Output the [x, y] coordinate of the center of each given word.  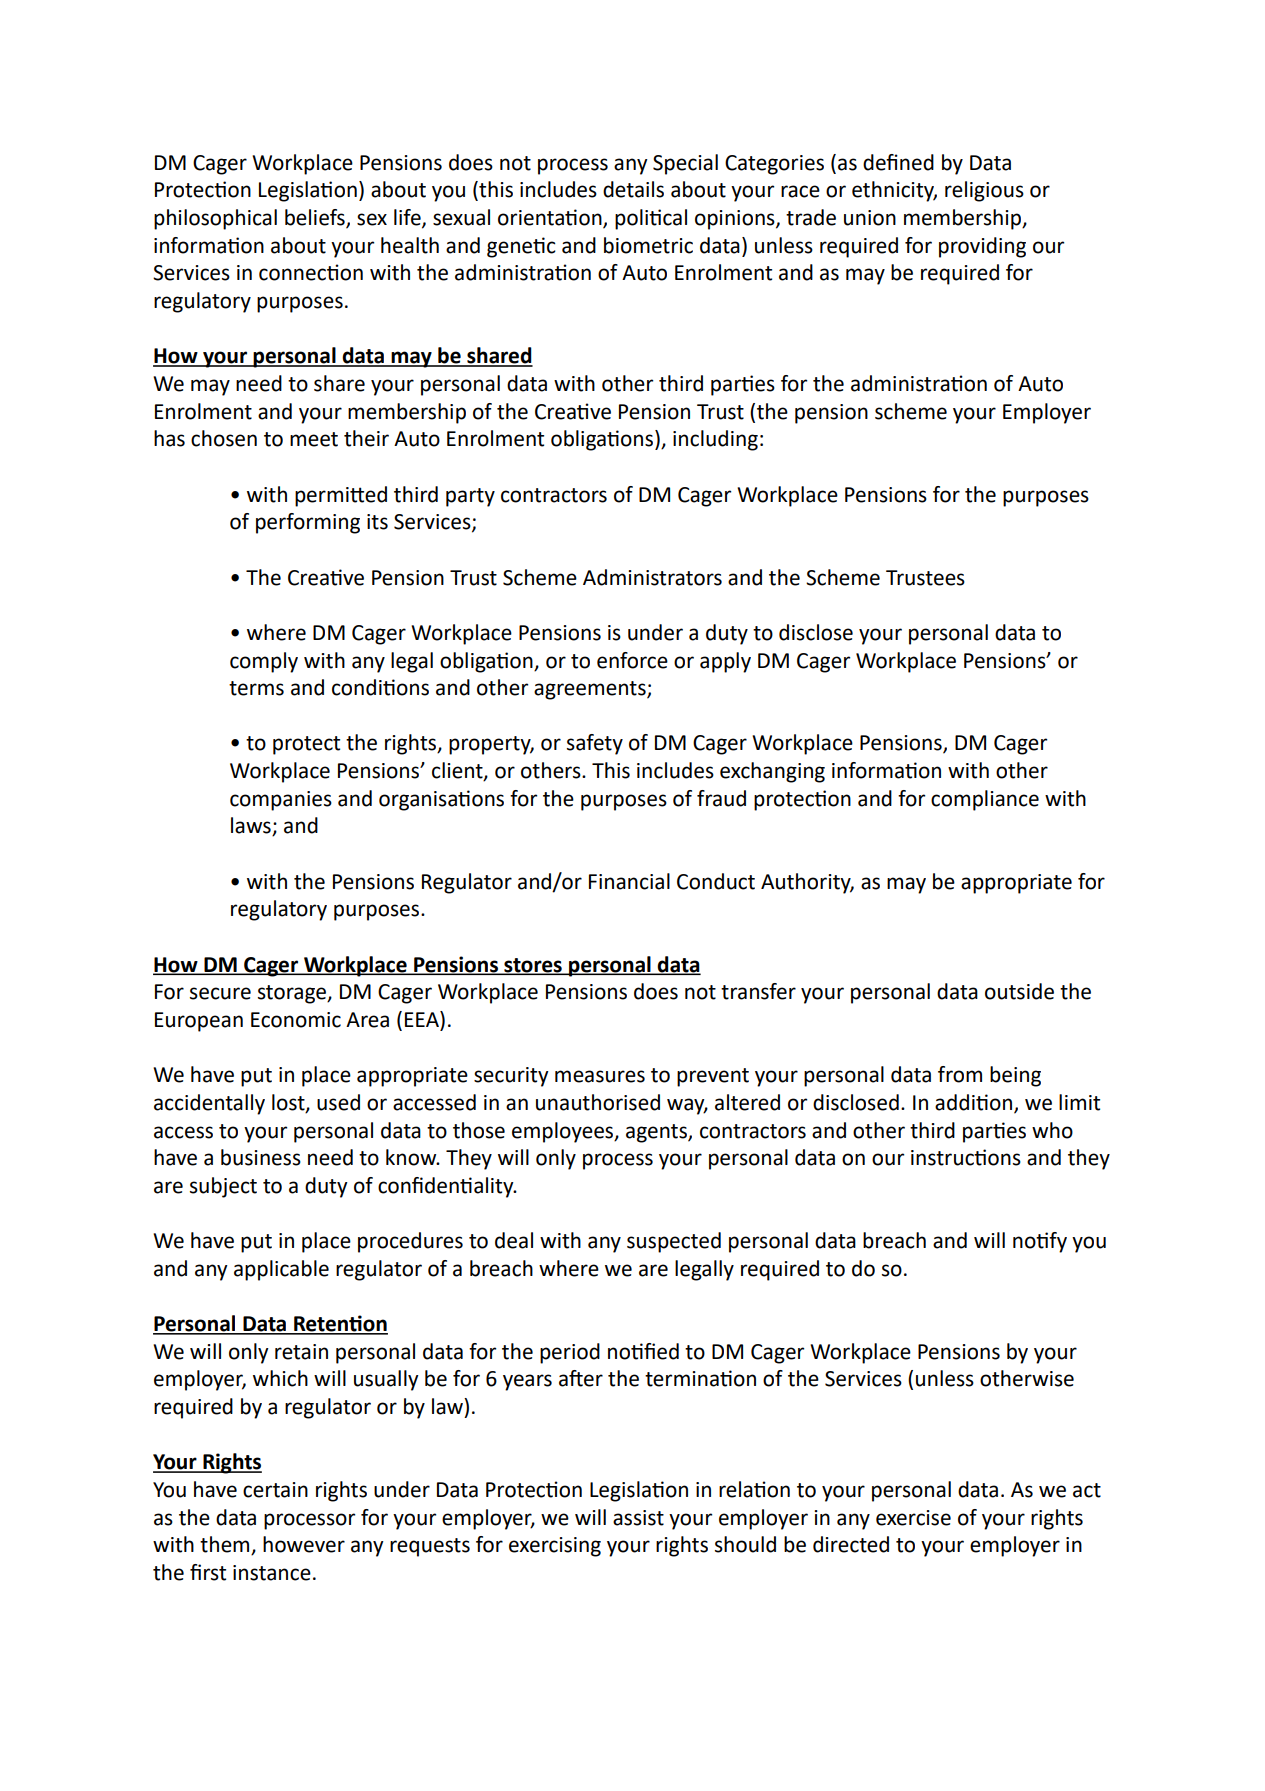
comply [264, 662]
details [633, 189]
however [304, 1544]
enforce [632, 660]
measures [600, 1076]
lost [289, 1103]
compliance [985, 800]
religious [984, 191]
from [960, 1074]
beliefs [316, 218]
